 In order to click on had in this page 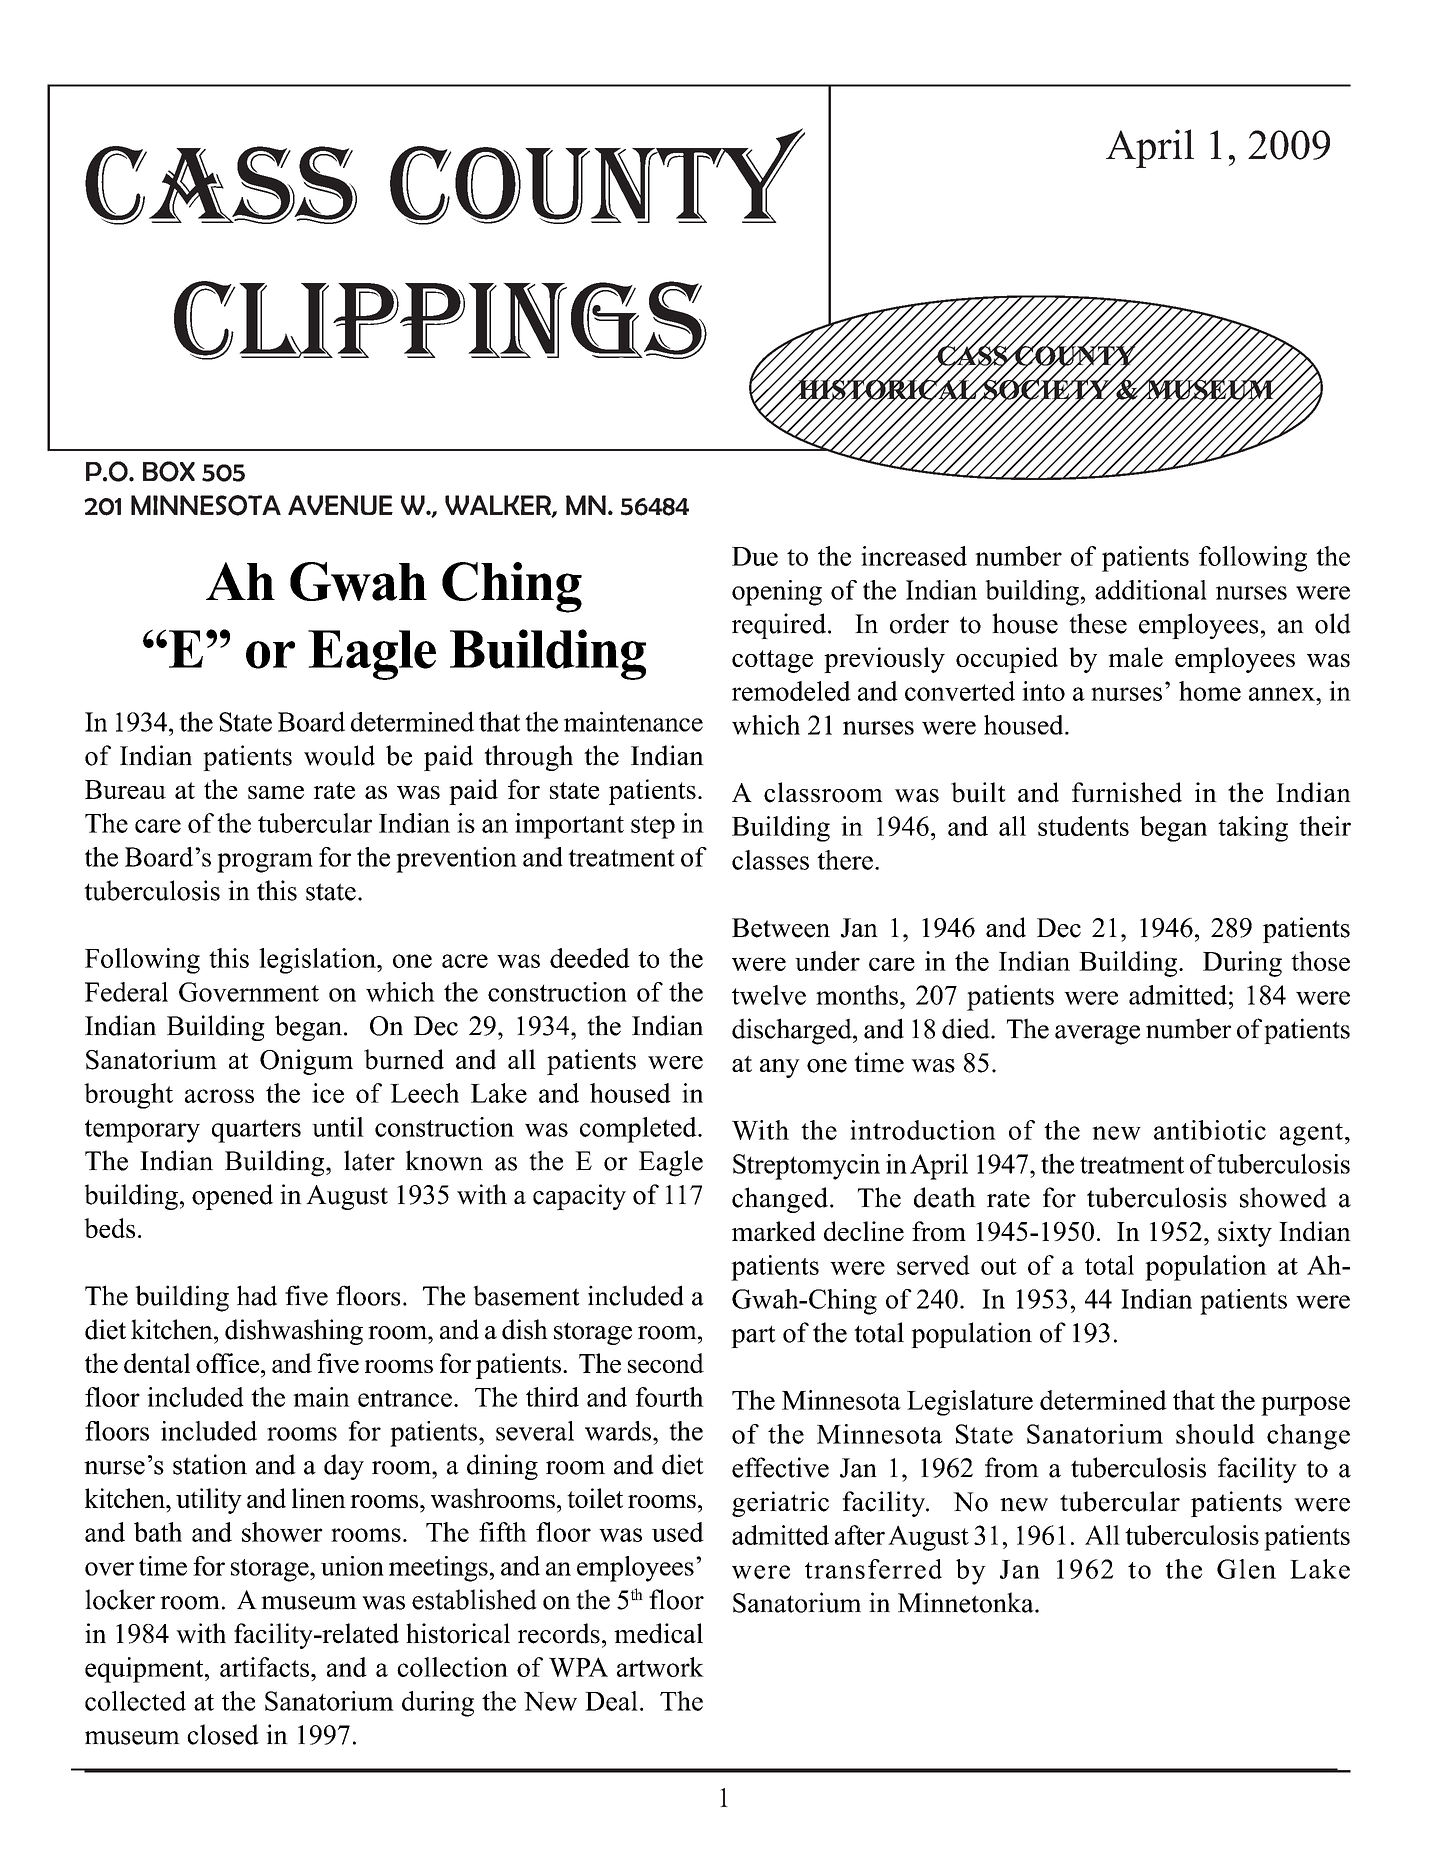, I will do `click(257, 1295)`.
